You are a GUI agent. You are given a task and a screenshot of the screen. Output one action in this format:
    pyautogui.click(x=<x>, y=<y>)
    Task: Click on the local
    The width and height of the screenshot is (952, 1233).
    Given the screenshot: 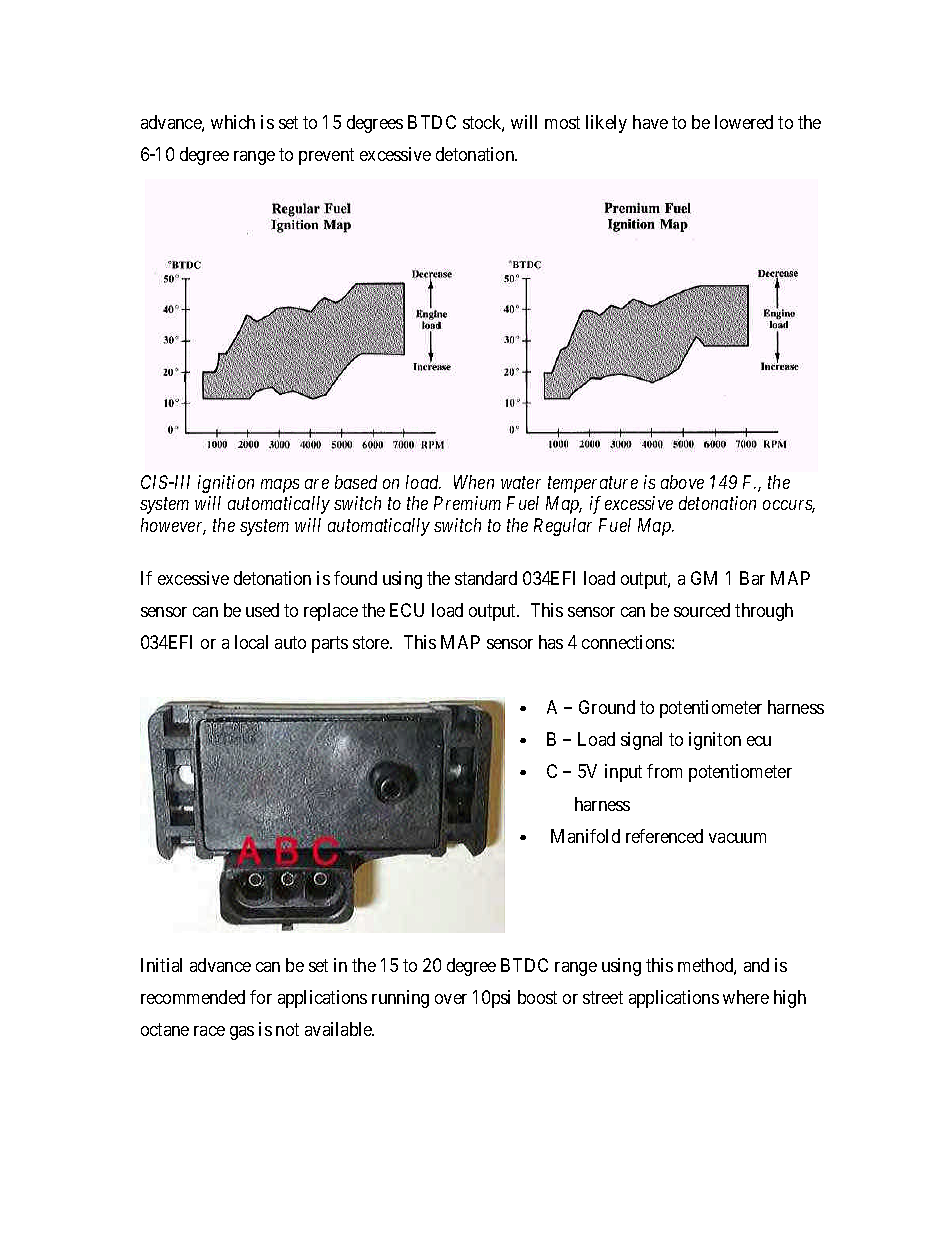 What is the action you would take?
    pyautogui.click(x=251, y=642)
